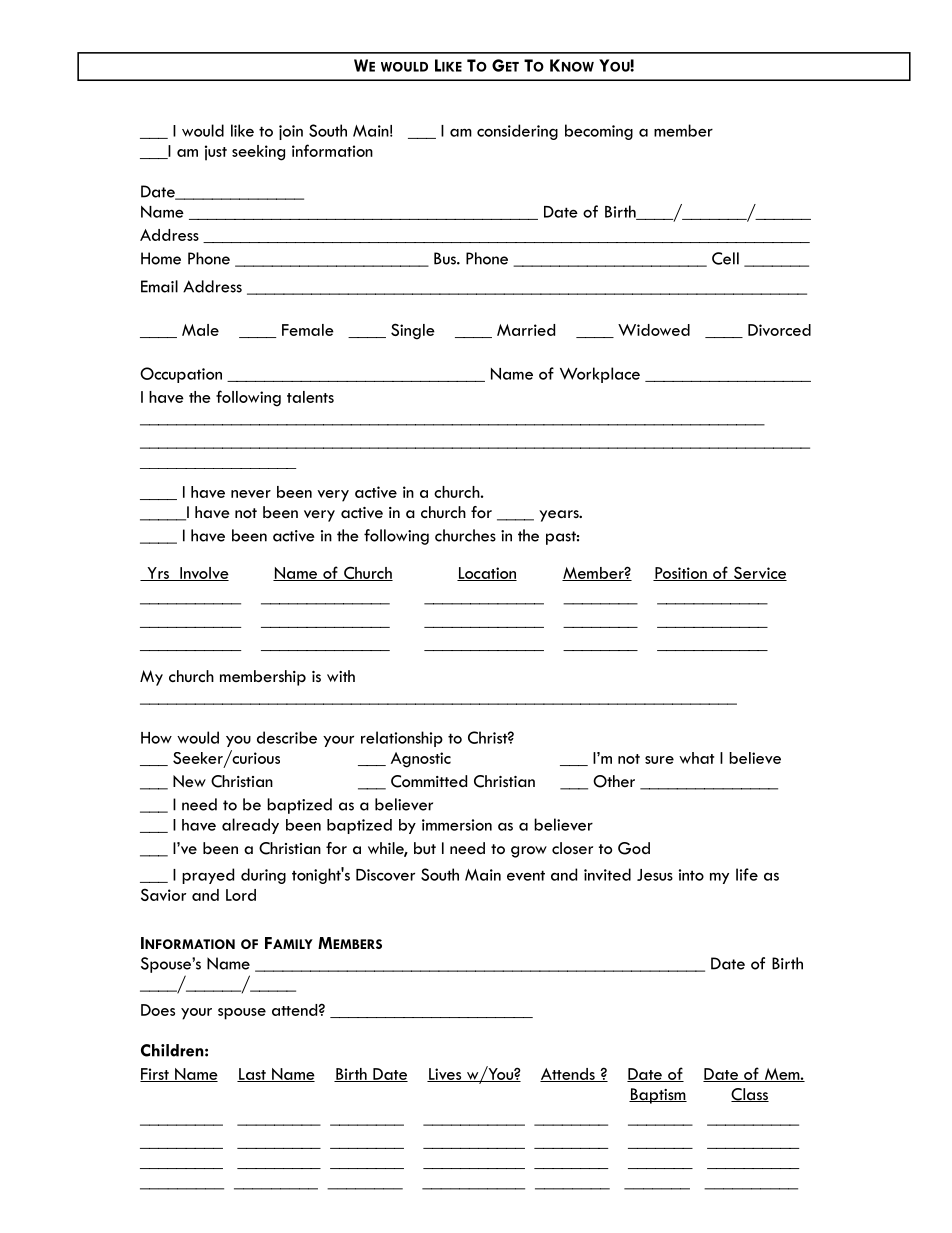  I want to click on Single, so click(413, 331).
